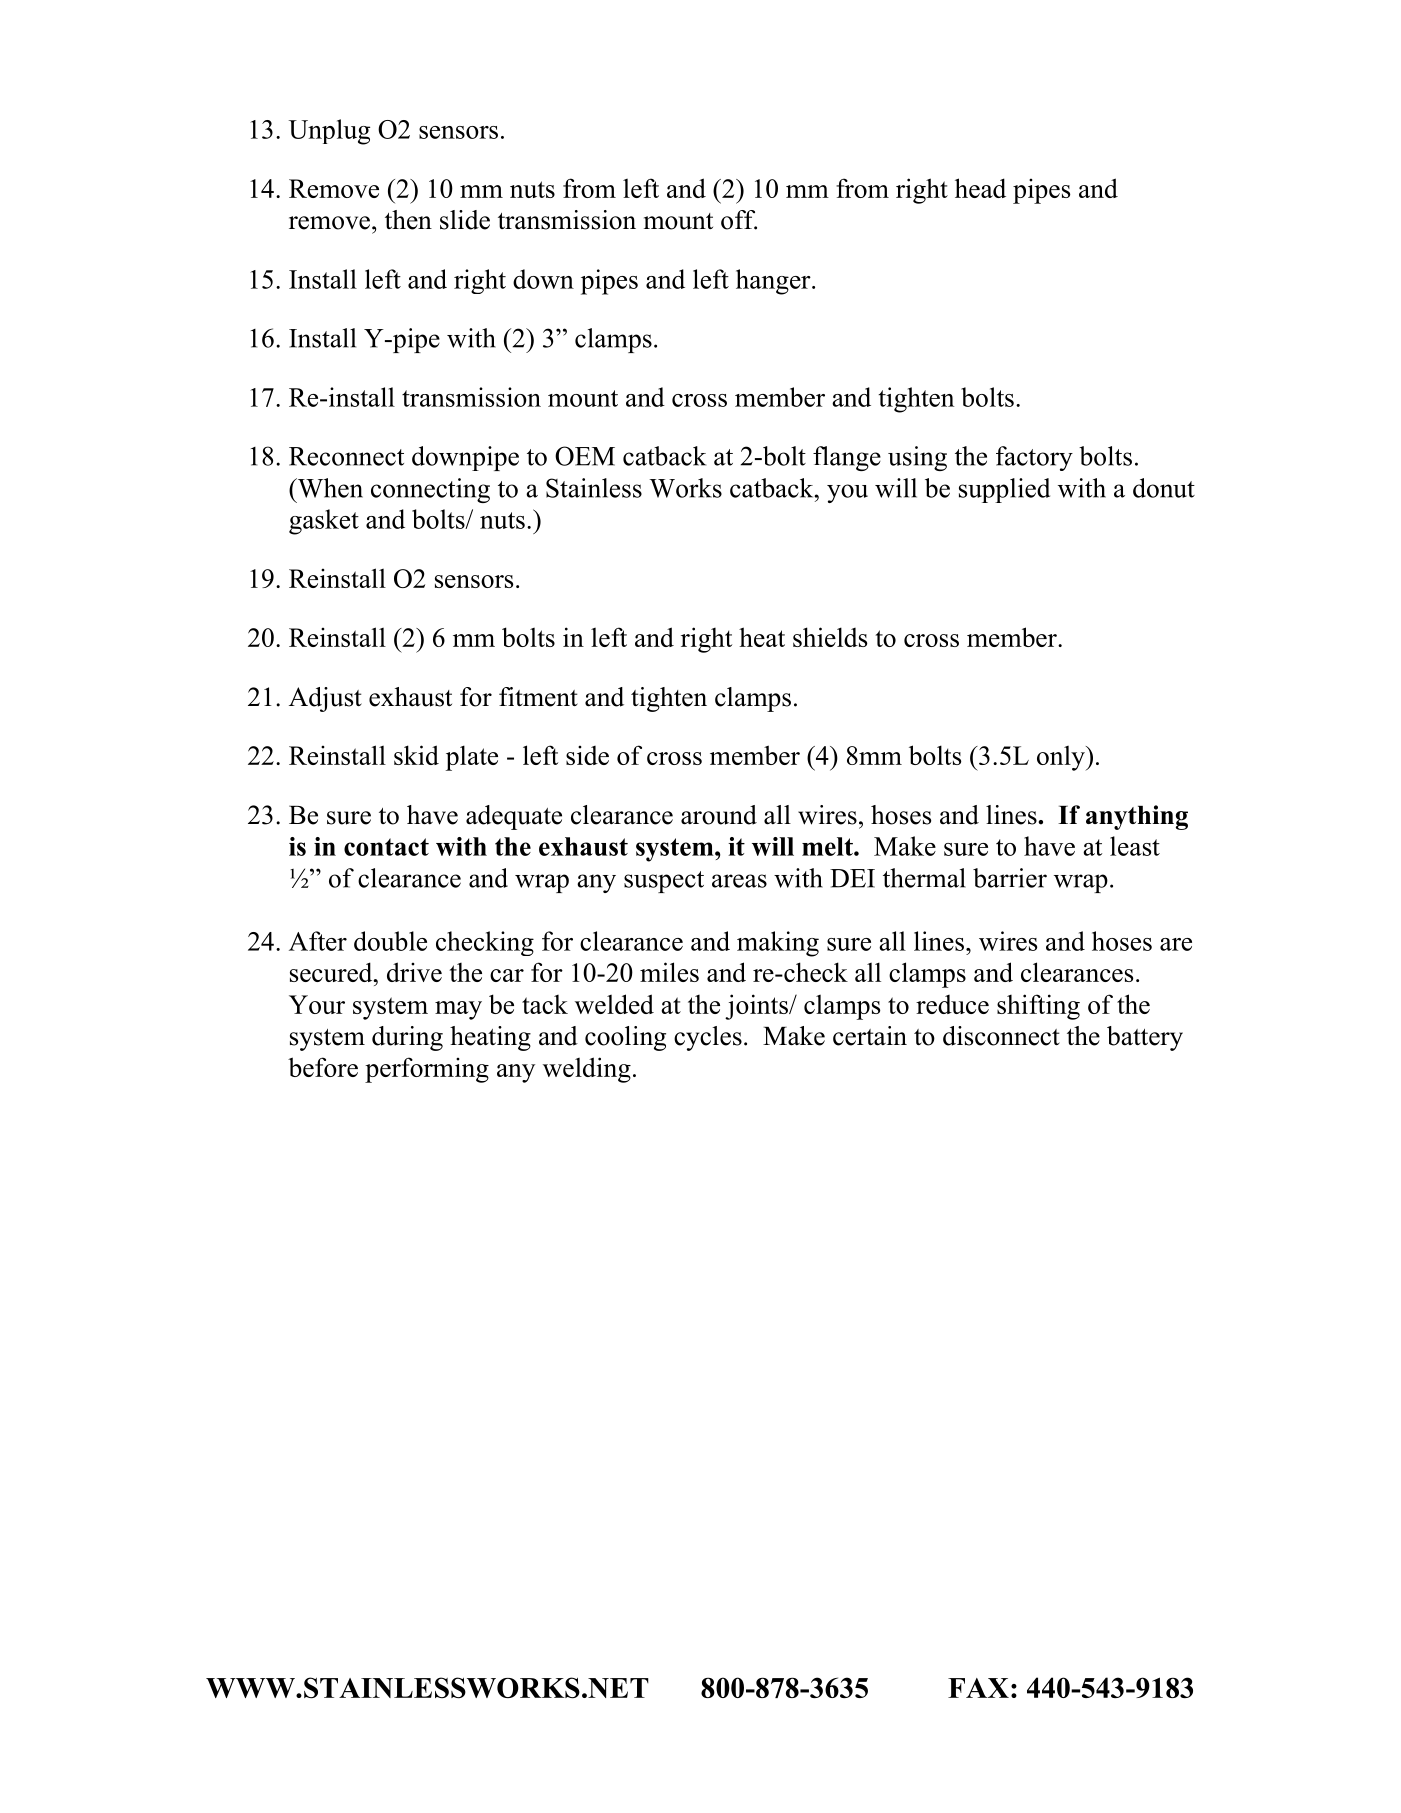 Image resolution: width=1401 pixels, height=1813 pixels. What do you see at coordinates (427, 1070) in the document?
I see `performing` at bounding box center [427, 1070].
